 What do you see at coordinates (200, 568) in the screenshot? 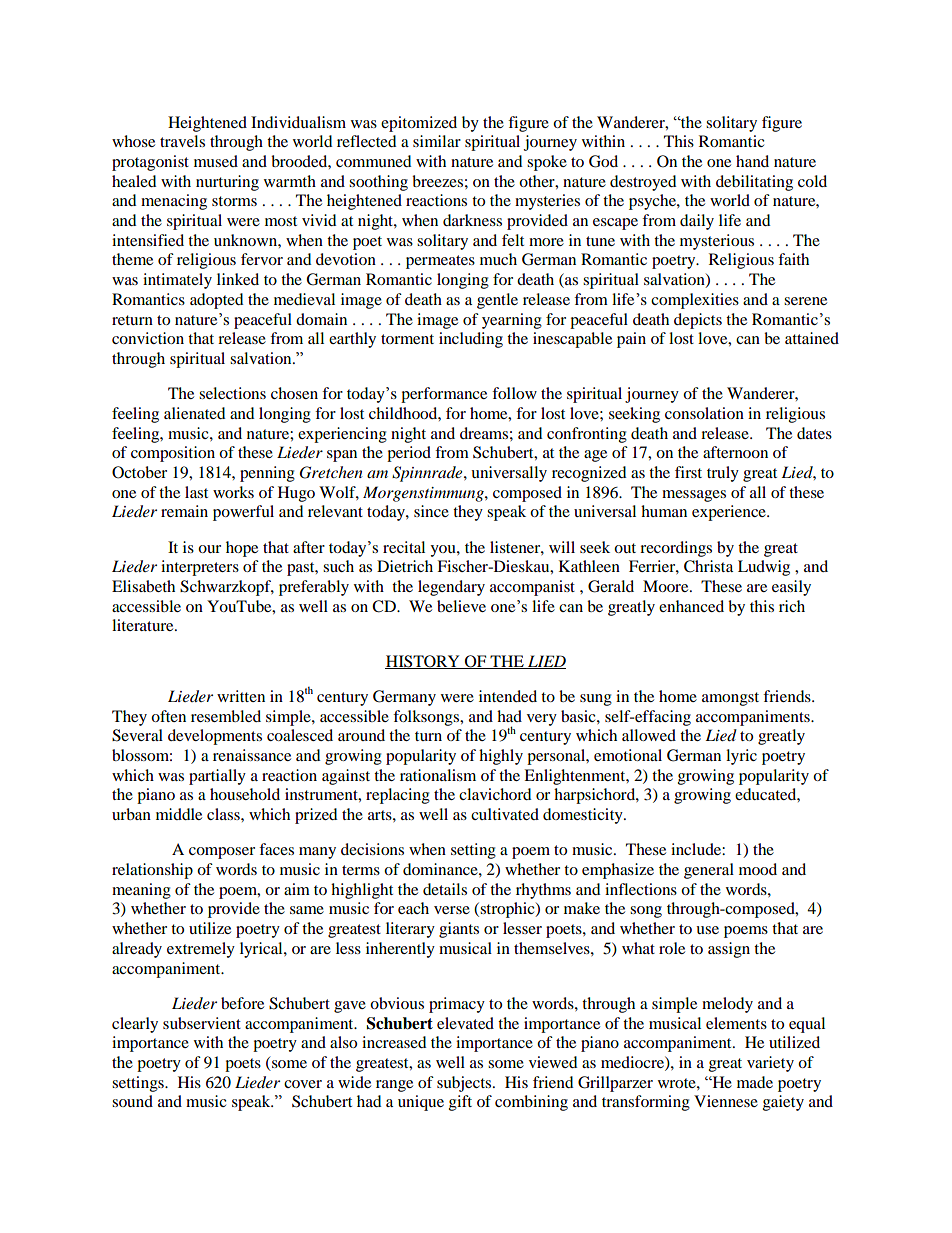
I see `interpreters` at bounding box center [200, 568].
